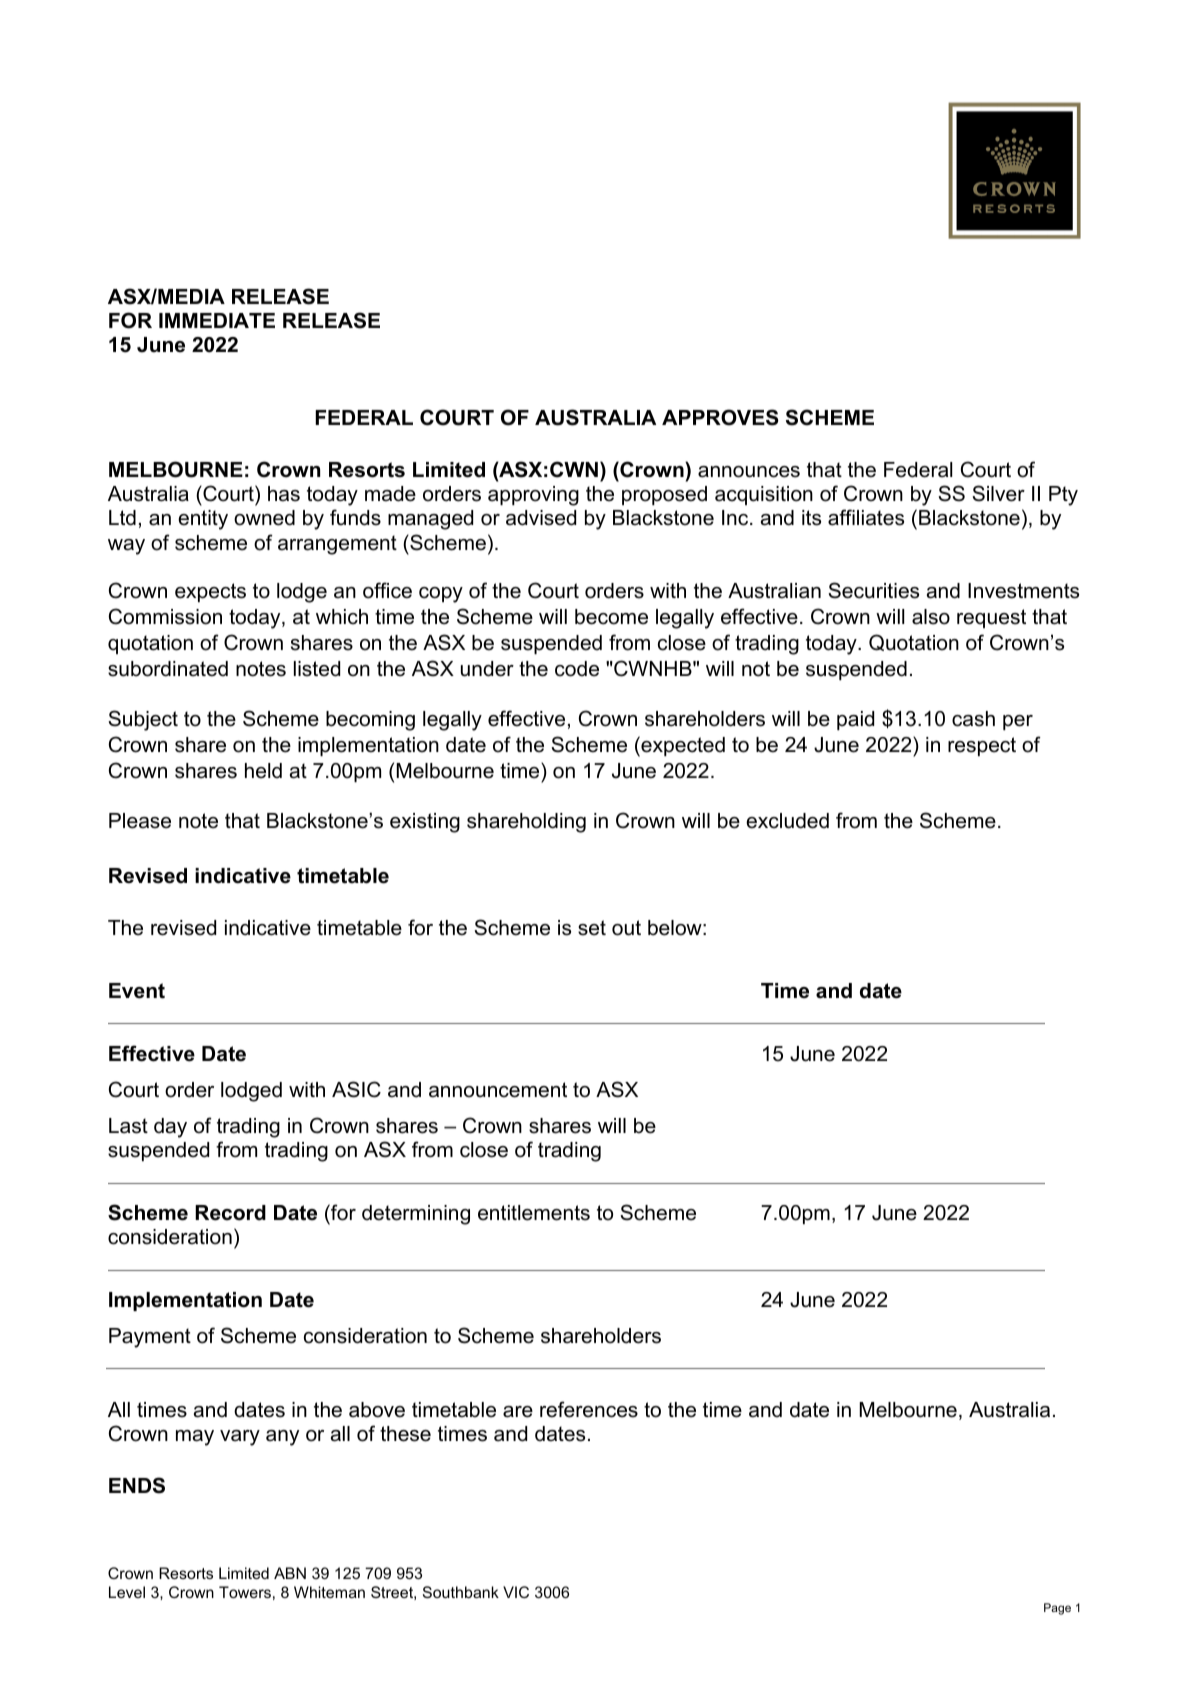 This screenshot has height=1686, width=1192. Describe the element at coordinates (516, 1592) in the screenshot. I see `VIC` at that location.
